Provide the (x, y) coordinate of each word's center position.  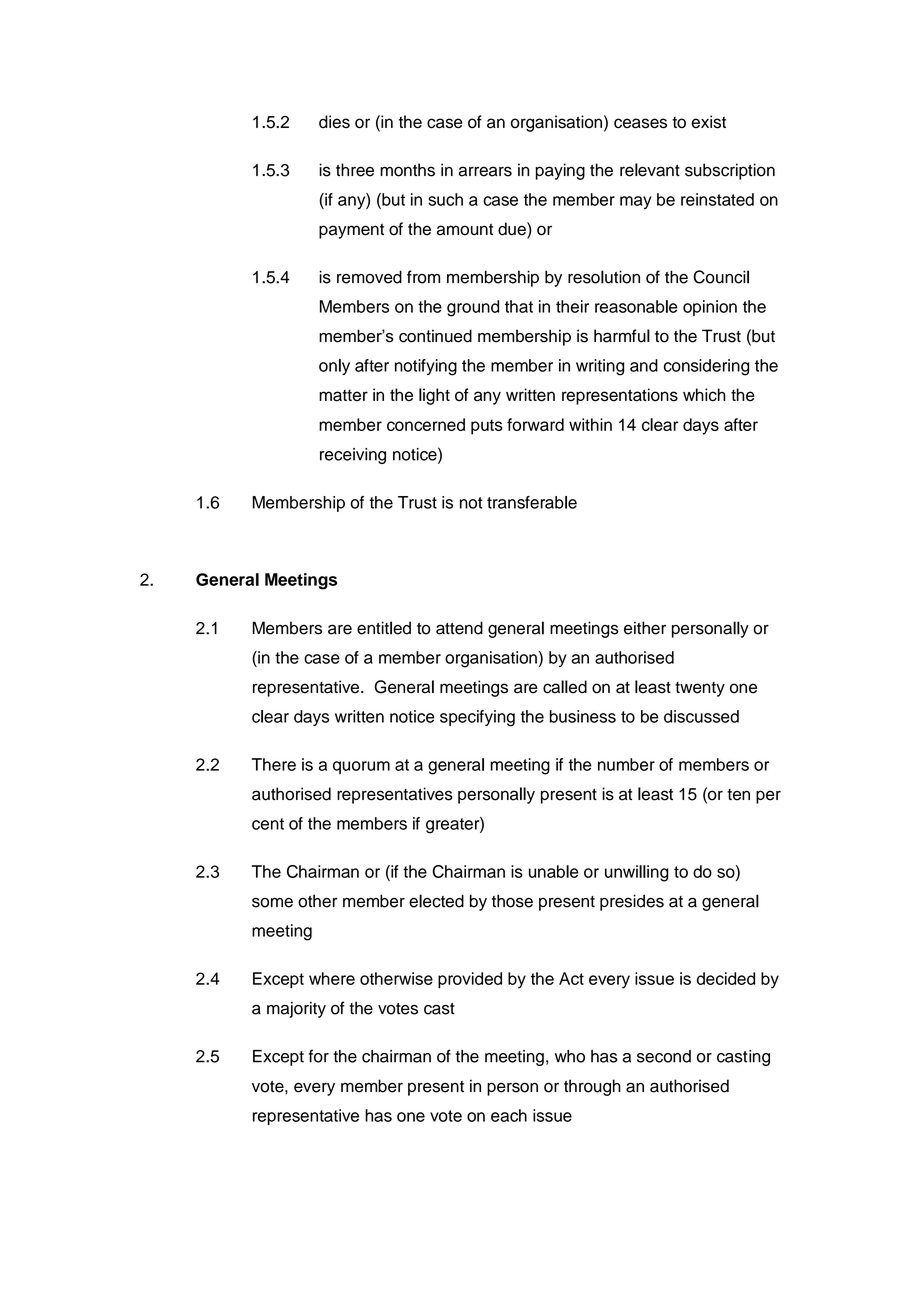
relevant (650, 170)
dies (334, 122)
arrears (485, 171)
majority (296, 1009)
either (645, 628)
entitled (384, 628)
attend (459, 628)
